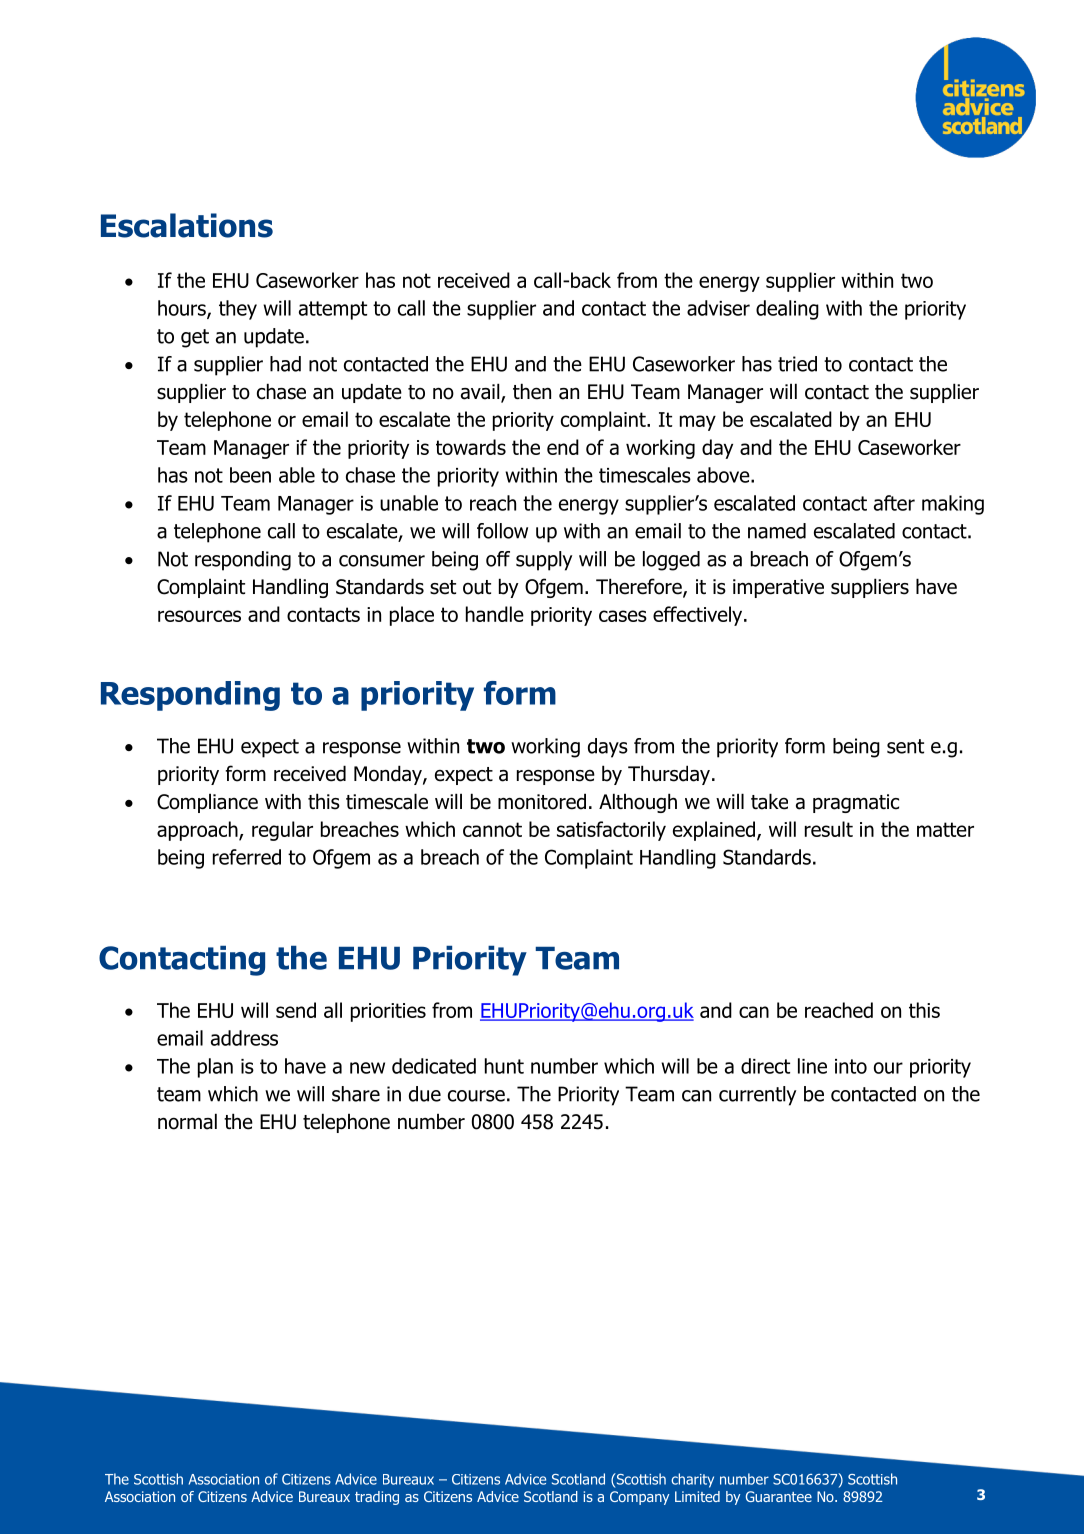 The image size is (1084, 1534). What do you see at coordinates (247, 857) in the screenshot?
I see `referred` at bounding box center [247, 857].
